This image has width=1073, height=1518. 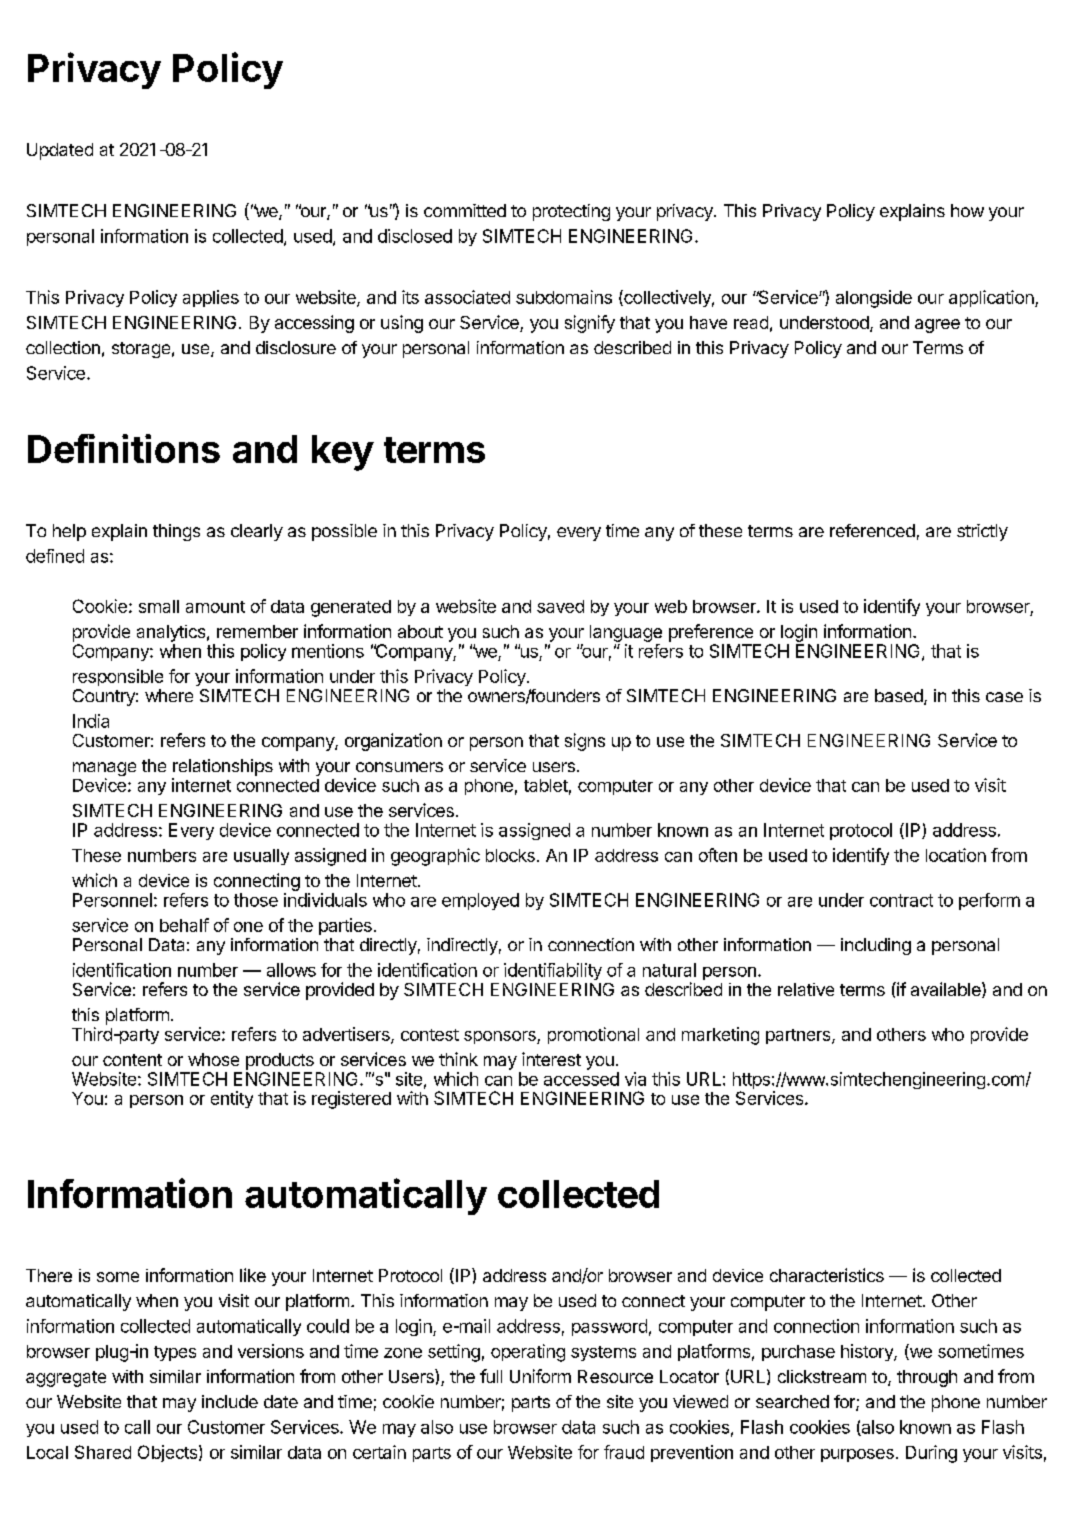 I want to click on usually, so click(x=261, y=857).
